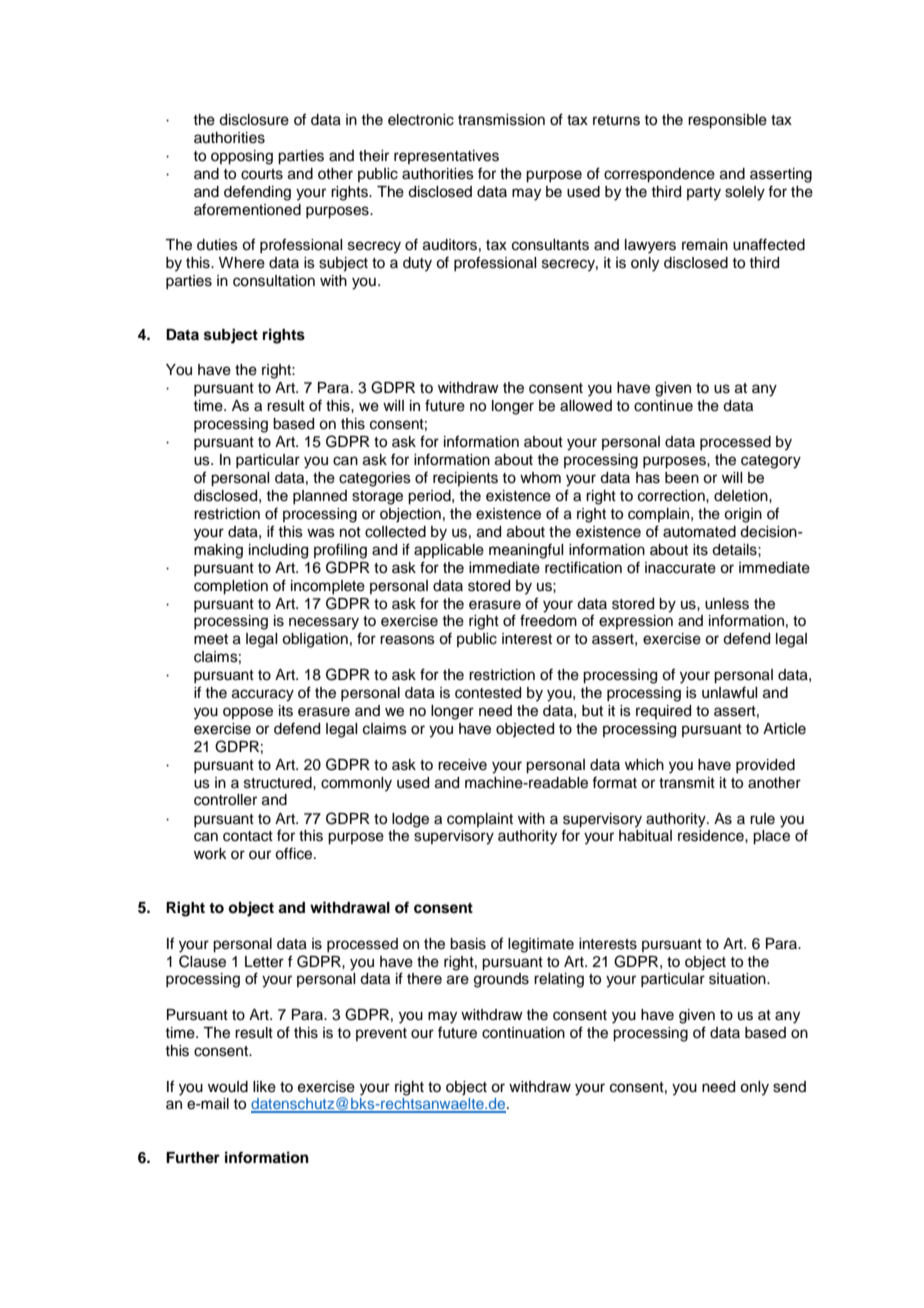  What do you see at coordinates (727, 604) in the screenshot?
I see `unless` at bounding box center [727, 604].
